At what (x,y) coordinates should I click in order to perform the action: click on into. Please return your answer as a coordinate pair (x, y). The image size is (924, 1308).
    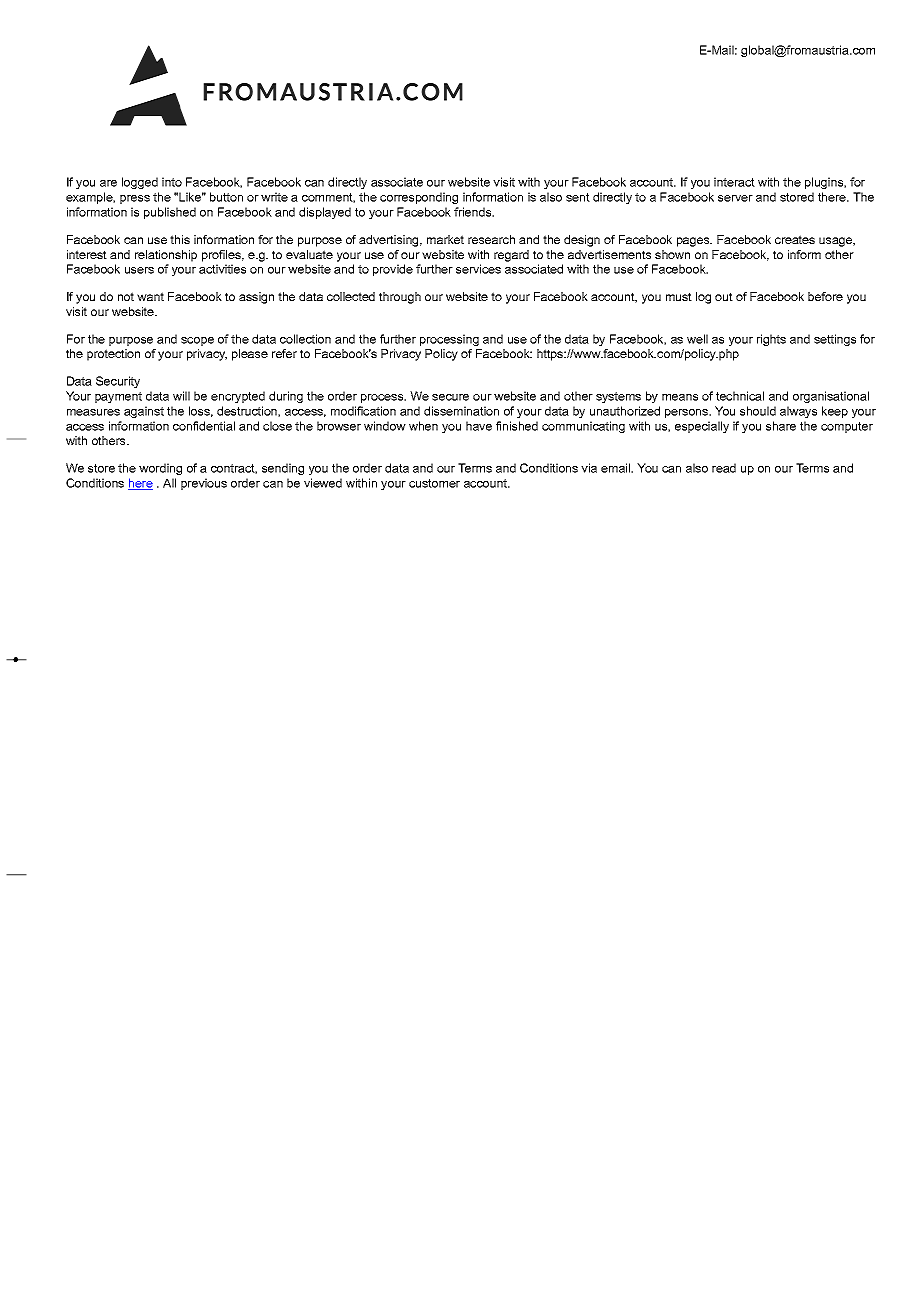
    Looking at the image, I should click on (172, 182).
